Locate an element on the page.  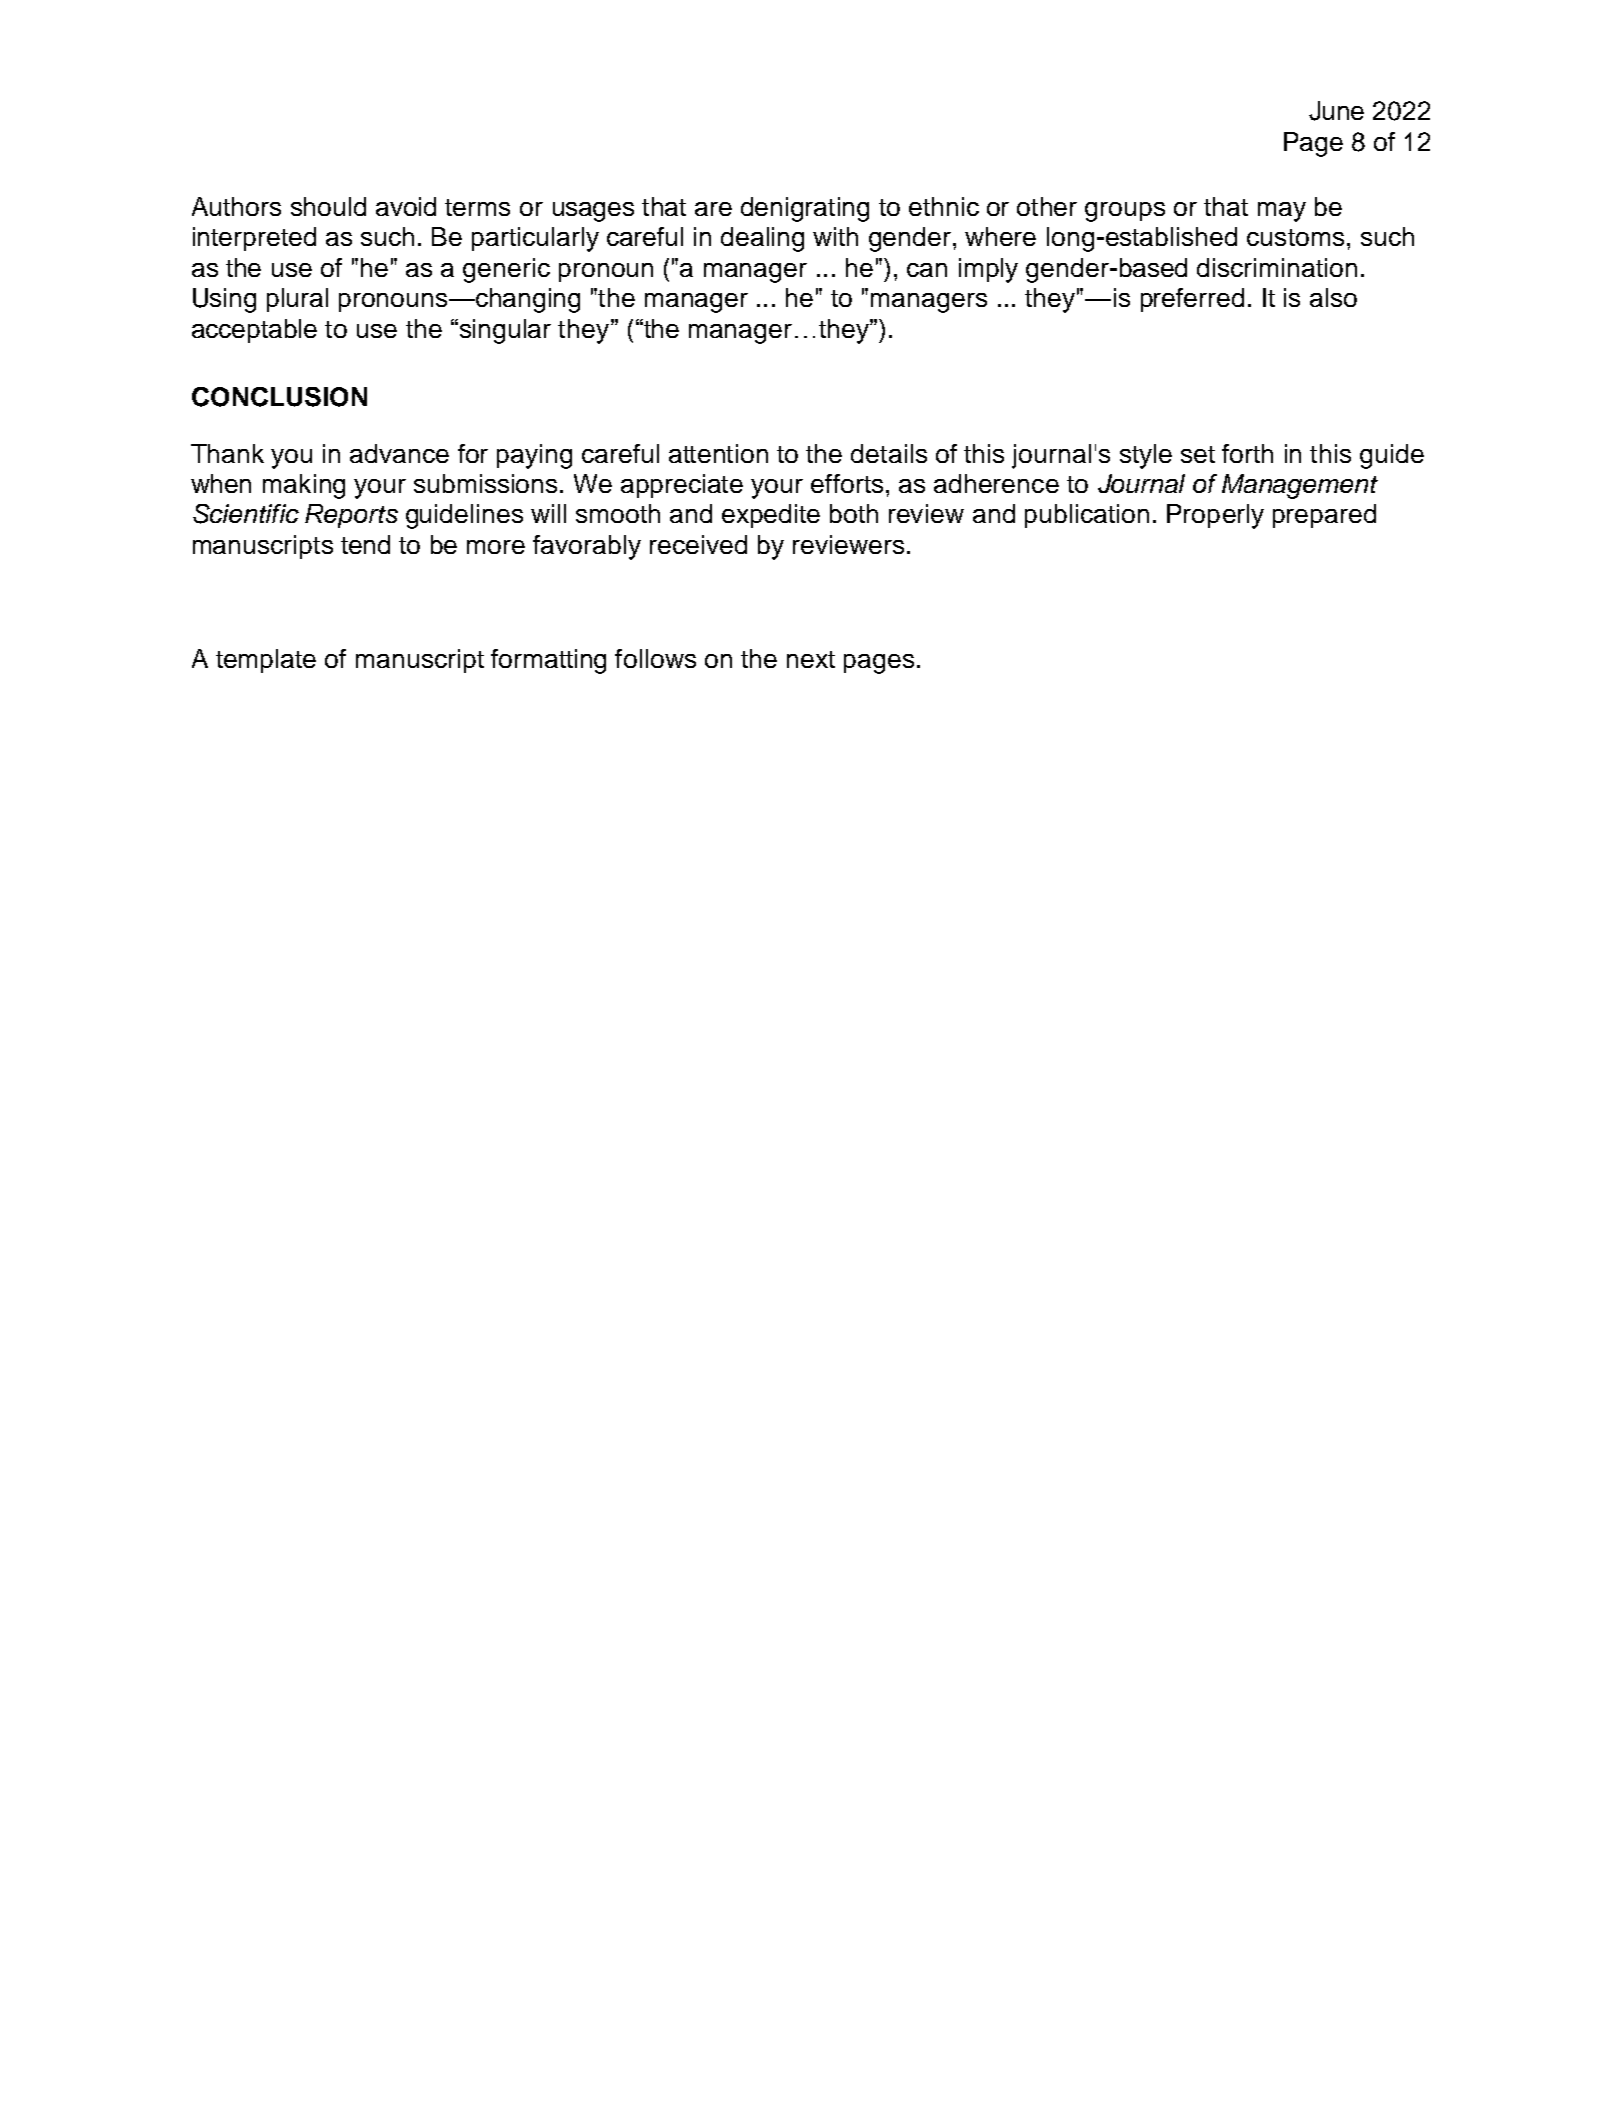
expedite is located at coordinates (771, 516).
